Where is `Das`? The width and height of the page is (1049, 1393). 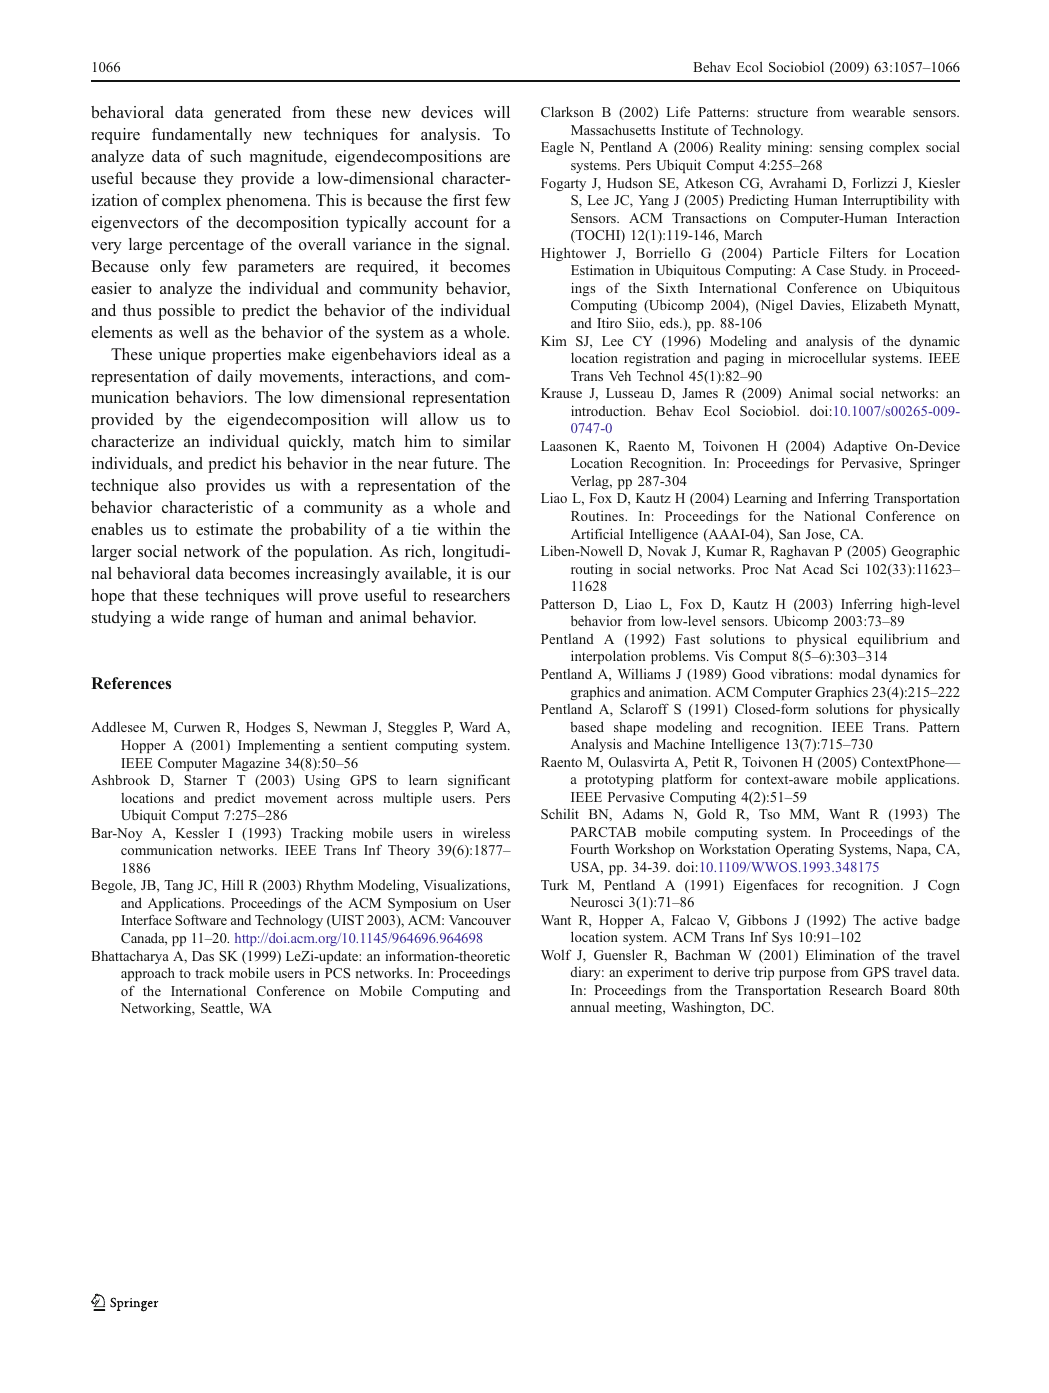 Das is located at coordinates (203, 956).
